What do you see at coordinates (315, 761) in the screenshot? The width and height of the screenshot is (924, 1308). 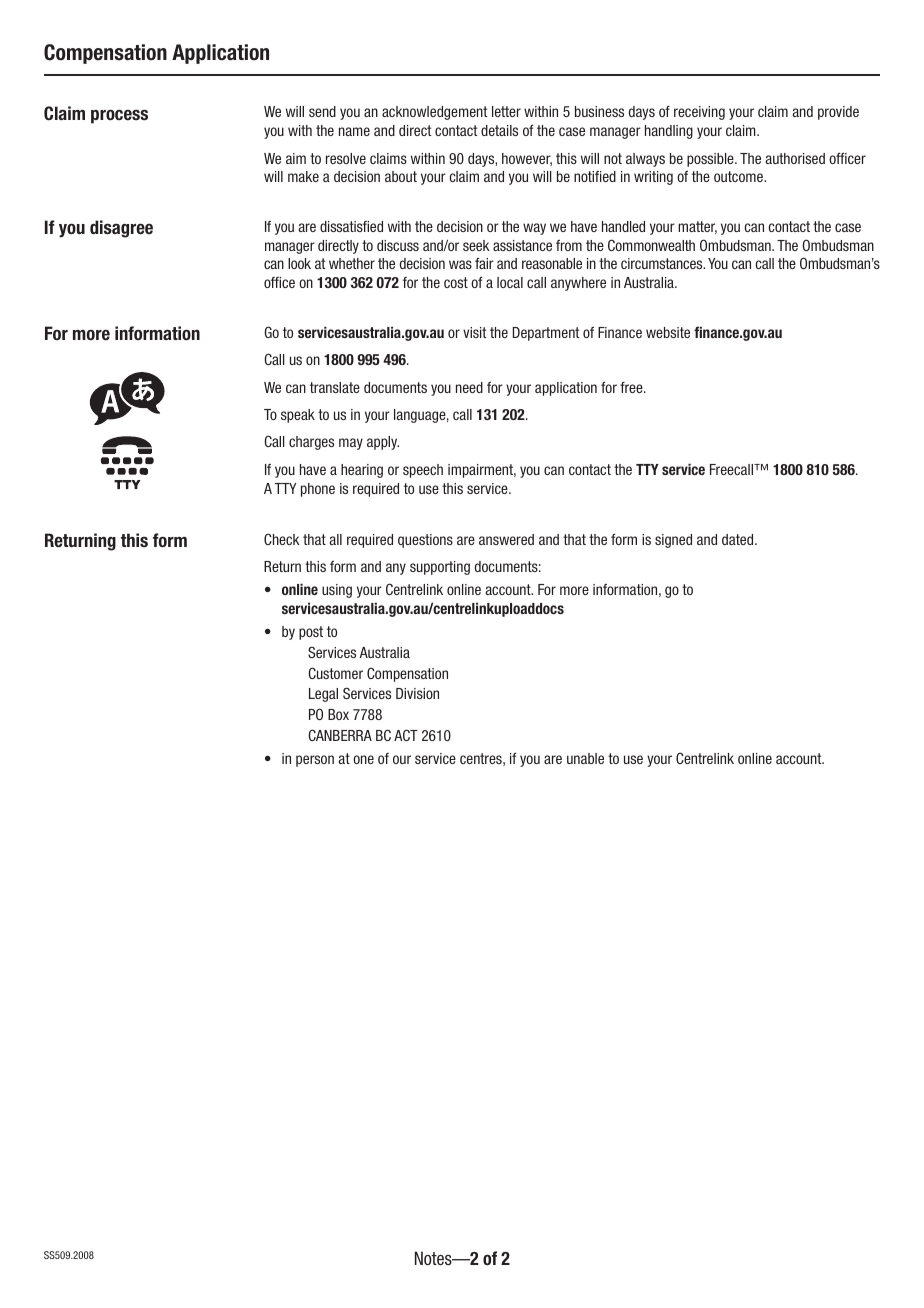 I see `person` at bounding box center [315, 761].
